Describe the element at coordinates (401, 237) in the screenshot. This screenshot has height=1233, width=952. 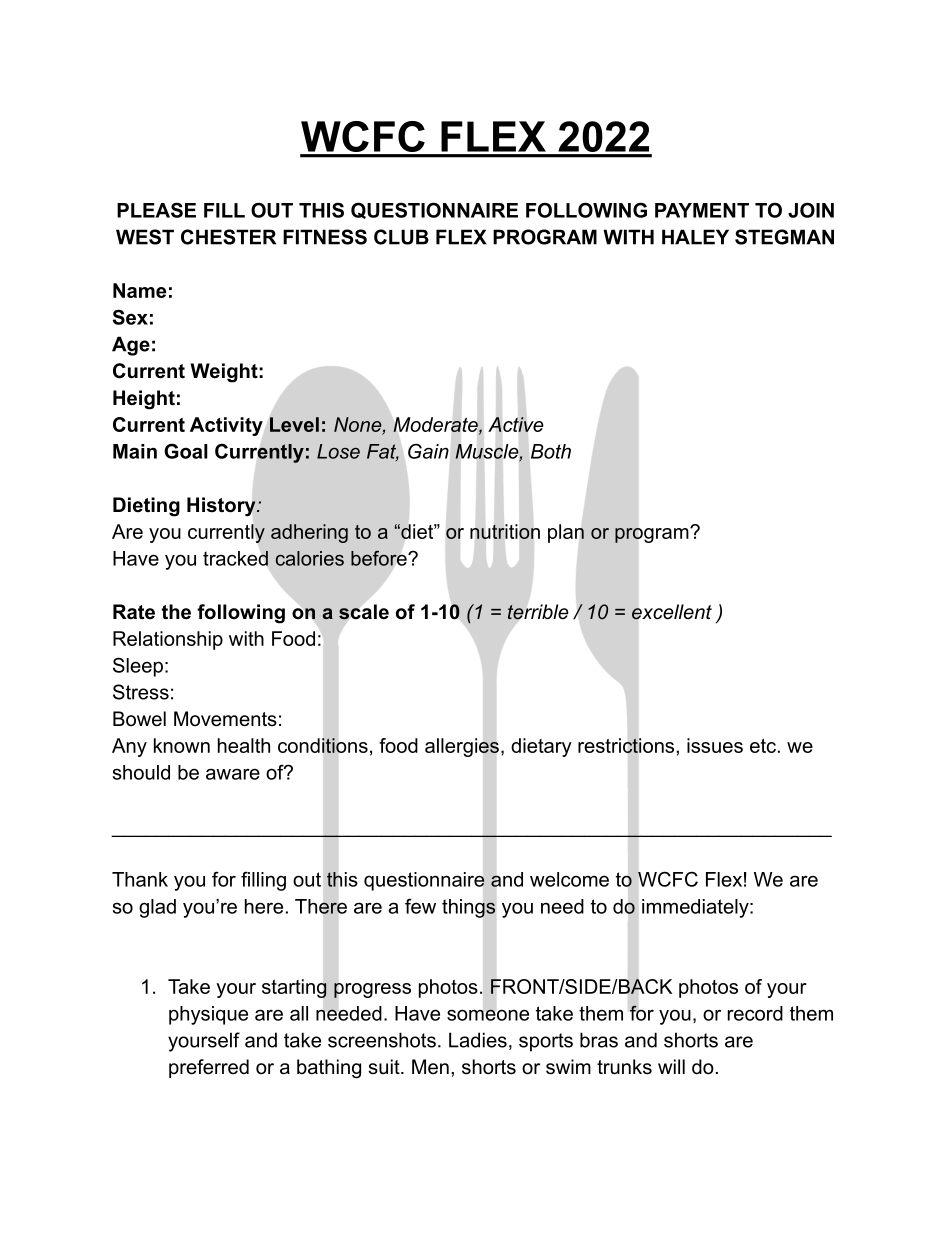
I see `CLUB` at that location.
